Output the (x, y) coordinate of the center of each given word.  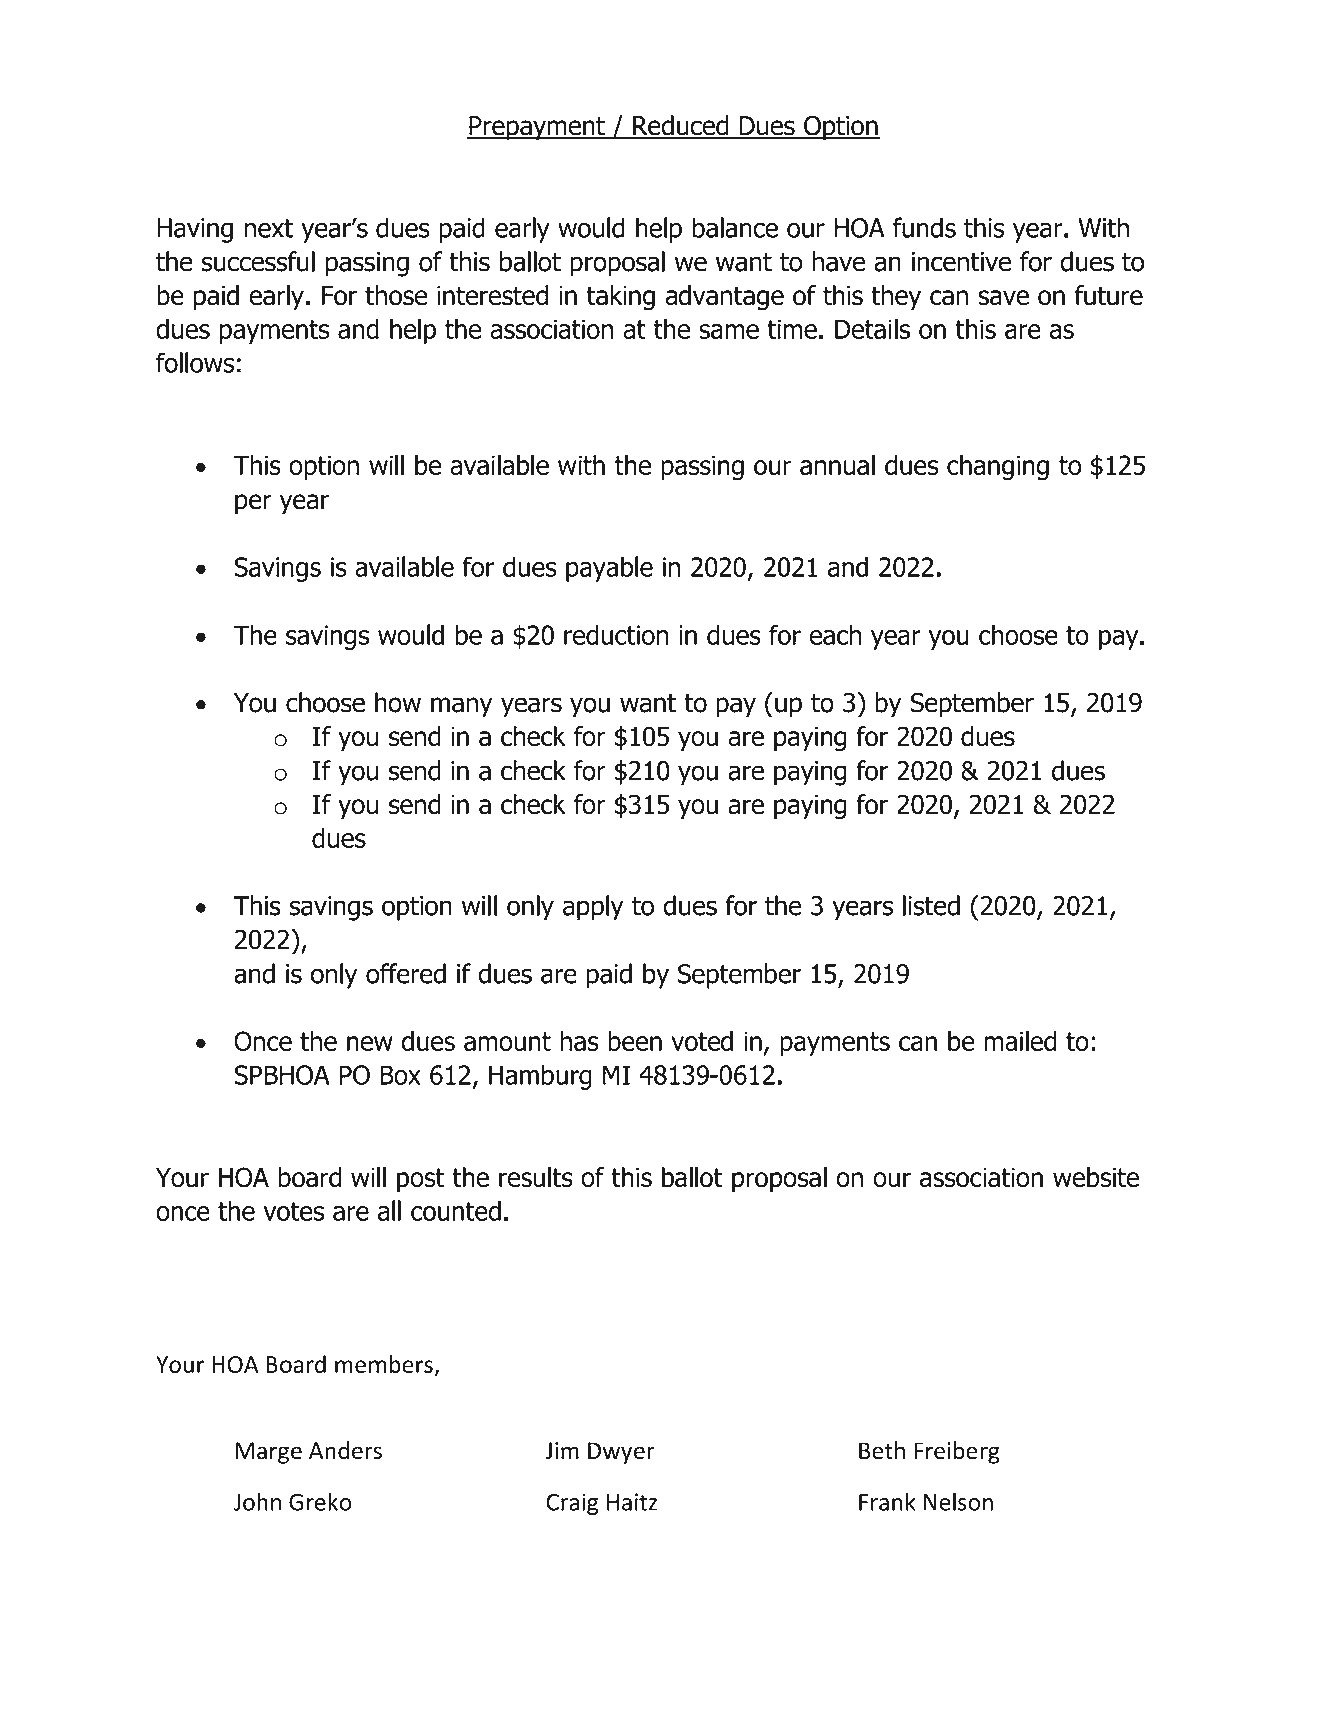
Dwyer (621, 1453)
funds (924, 227)
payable (609, 569)
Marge (269, 1453)
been (635, 1041)
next (269, 228)
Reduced (681, 126)
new (370, 1043)
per (253, 504)
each (835, 634)
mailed (1020, 1041)
